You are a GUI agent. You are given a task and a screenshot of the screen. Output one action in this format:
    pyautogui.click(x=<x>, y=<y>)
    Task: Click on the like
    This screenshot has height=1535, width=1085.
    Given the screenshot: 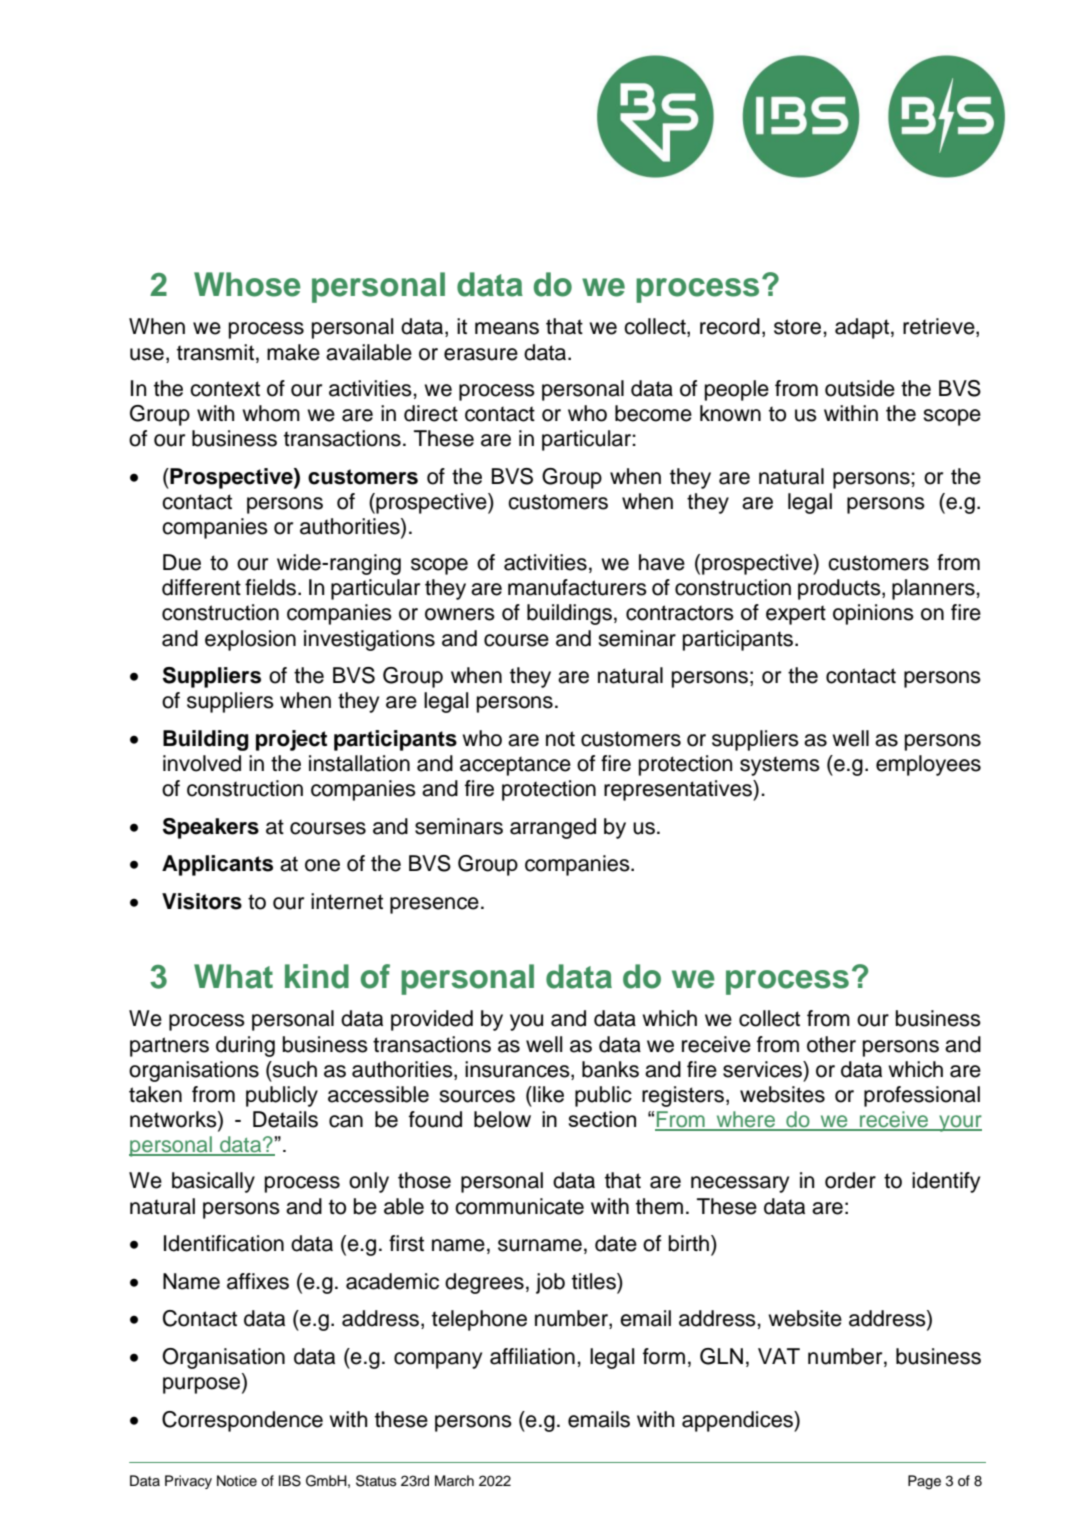 What is the action you would take?
    pyautogui.click(x=547, y=1094)
